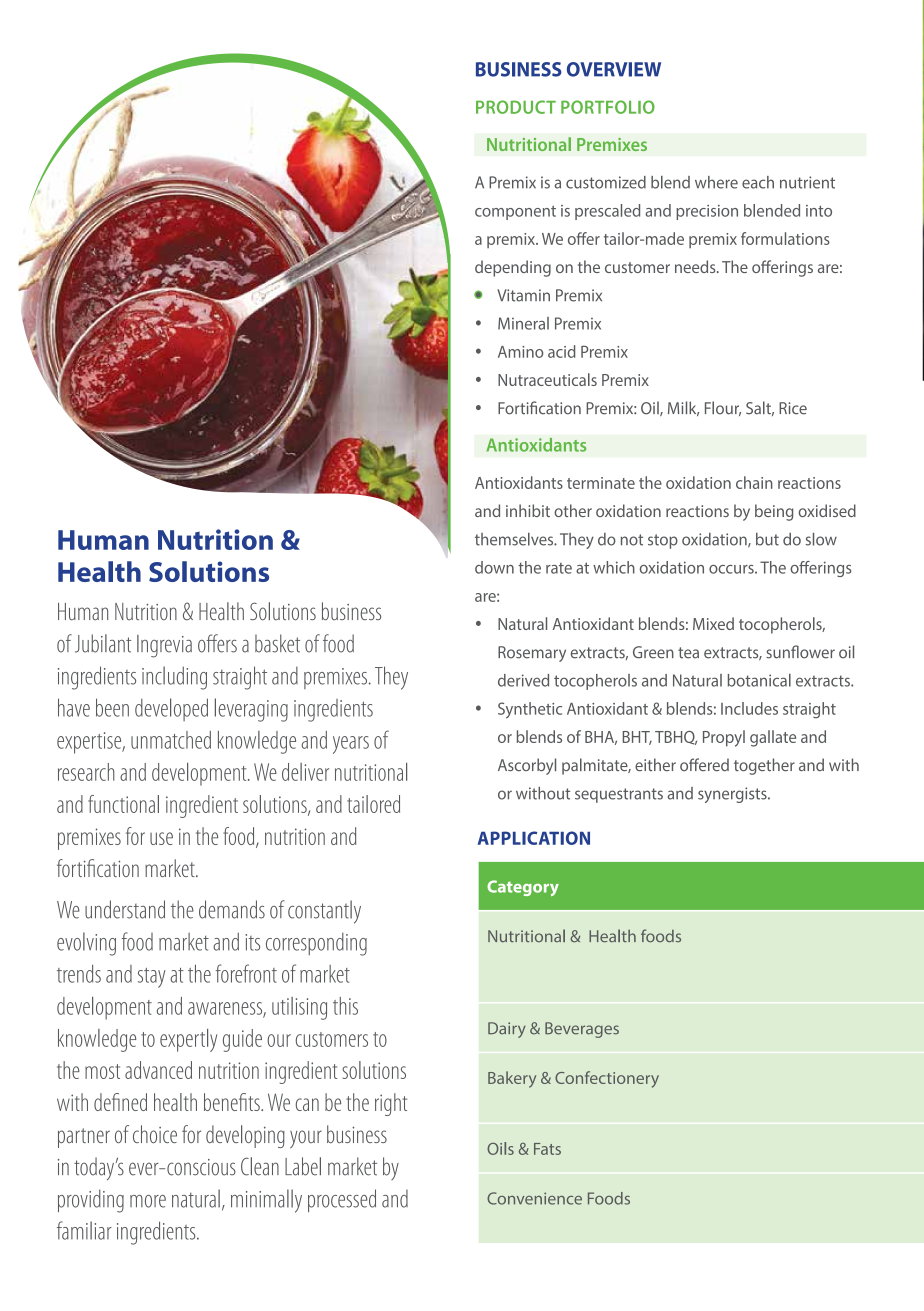  Describe the element at coordinates (515, 213) in the screenshot. I see `component` at that location.
